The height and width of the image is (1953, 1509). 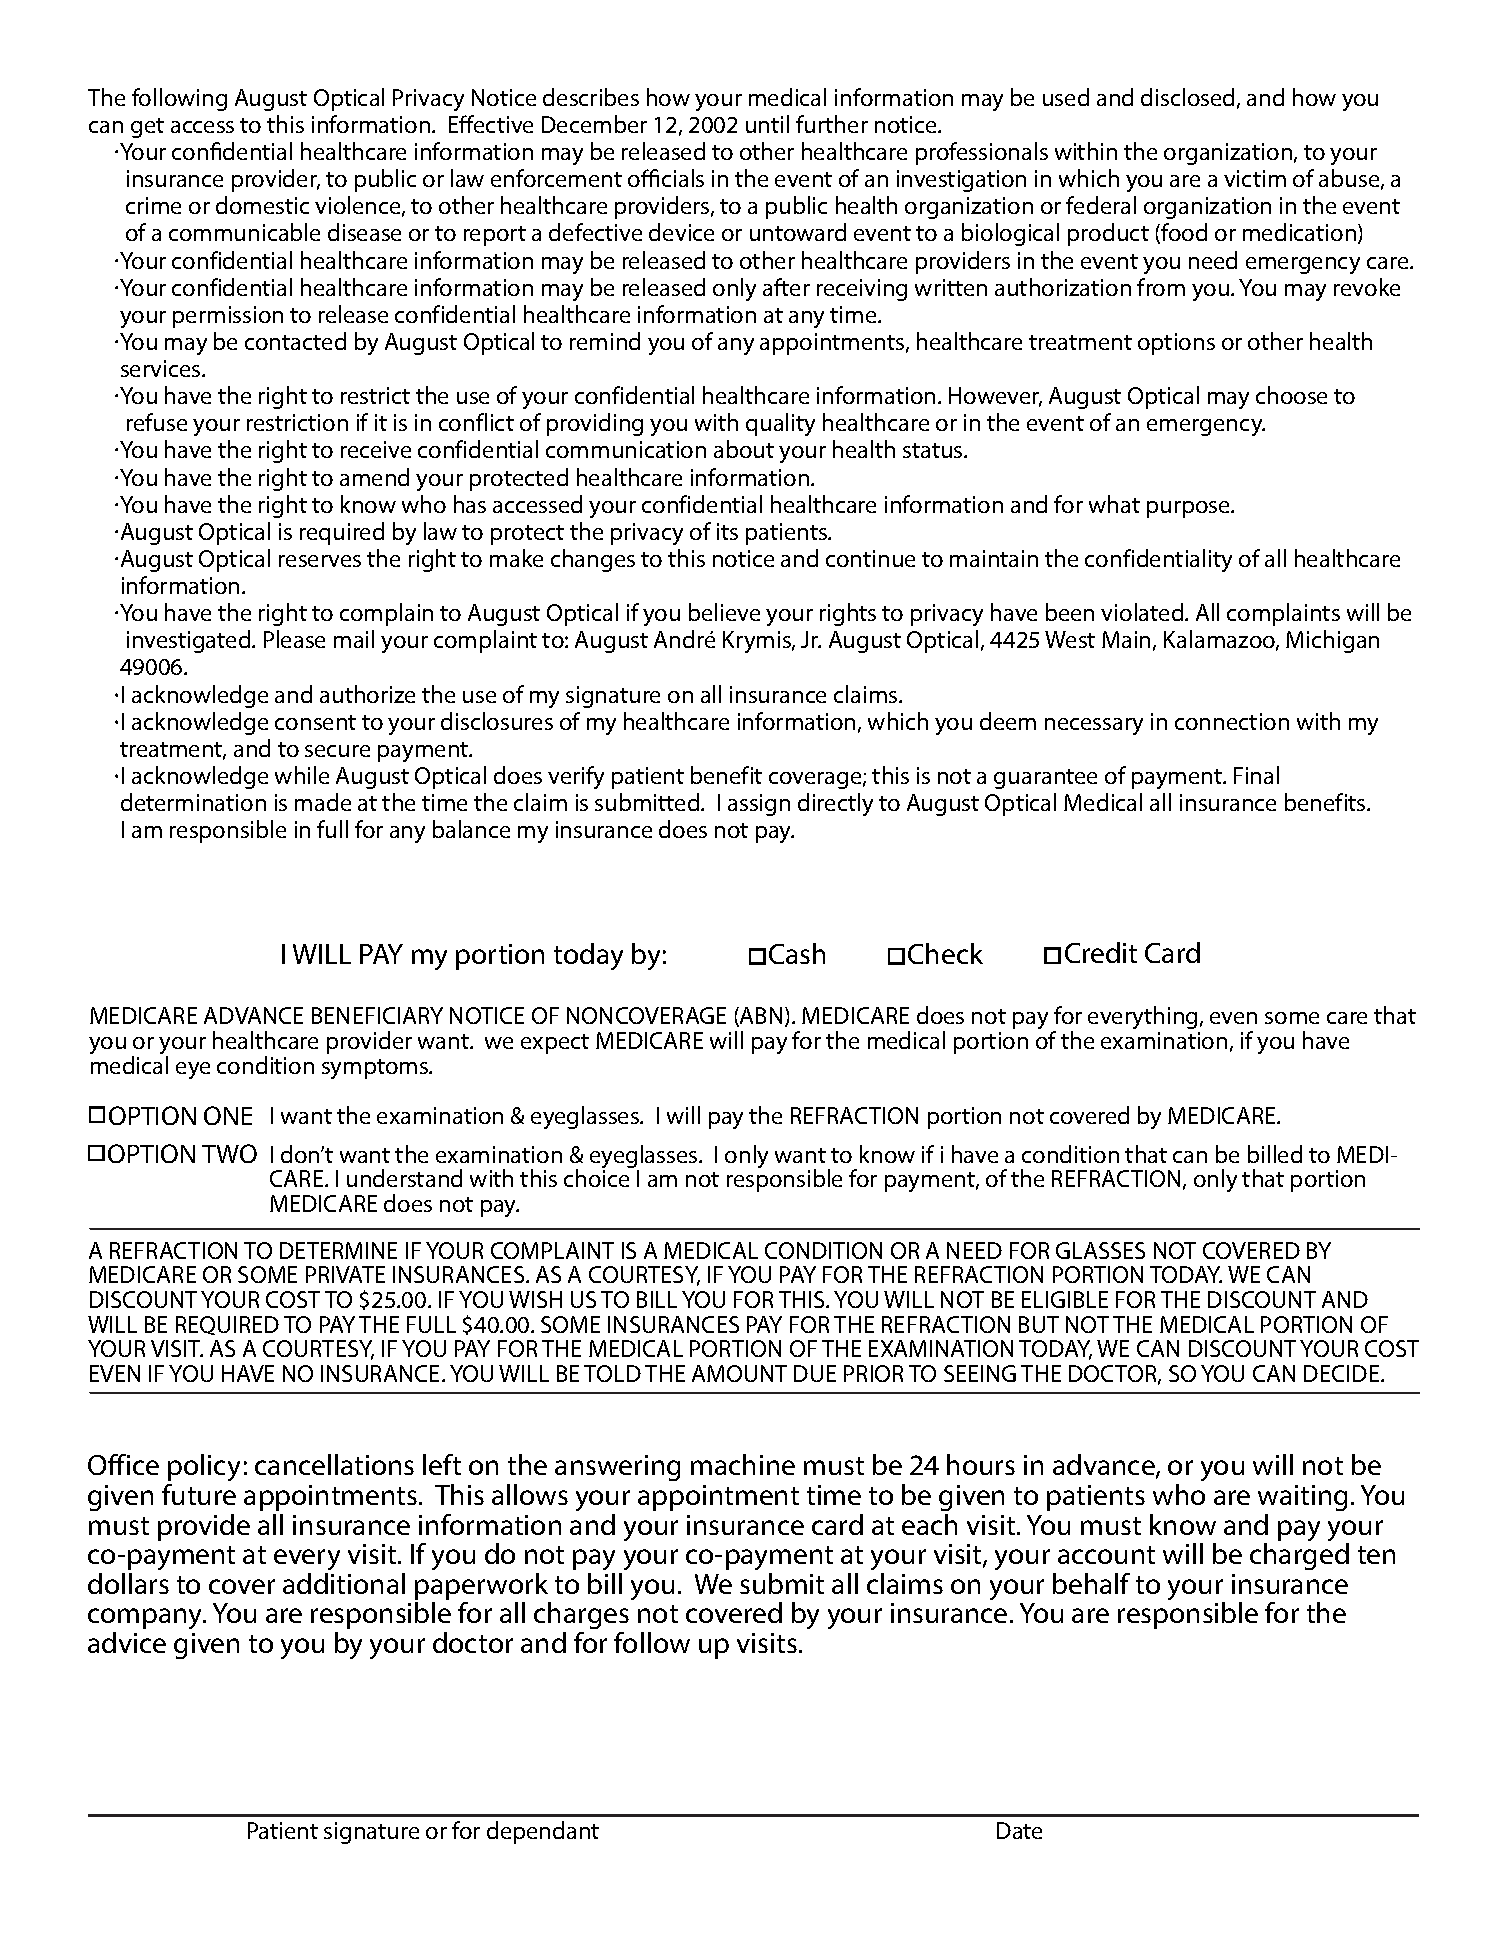 What do you see at coordinates (334, 1464) in the image?
I see `cancellations` at bounding box center [334, 1464].
